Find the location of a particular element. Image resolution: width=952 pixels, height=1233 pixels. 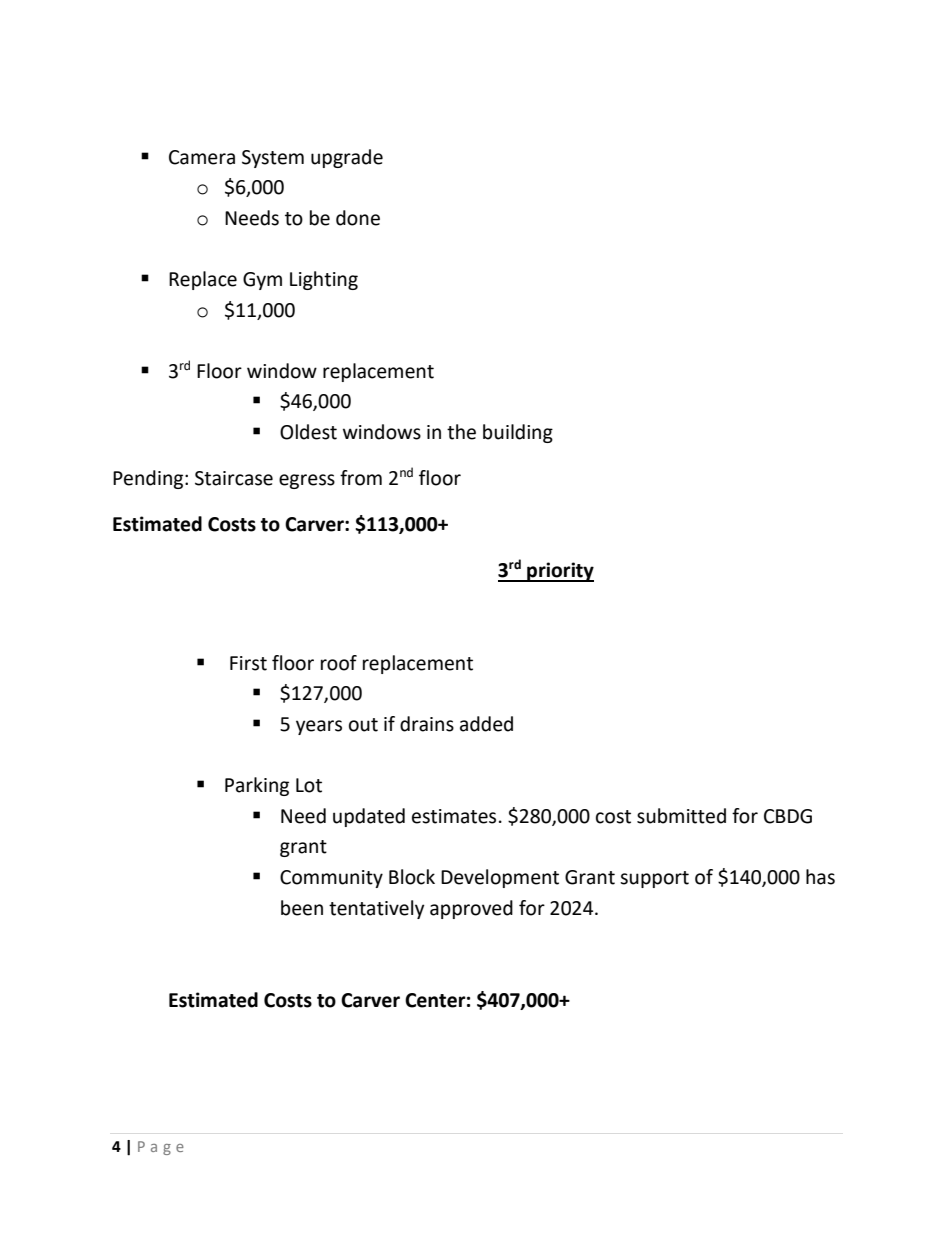

First is located at coordinates (248, 663).
